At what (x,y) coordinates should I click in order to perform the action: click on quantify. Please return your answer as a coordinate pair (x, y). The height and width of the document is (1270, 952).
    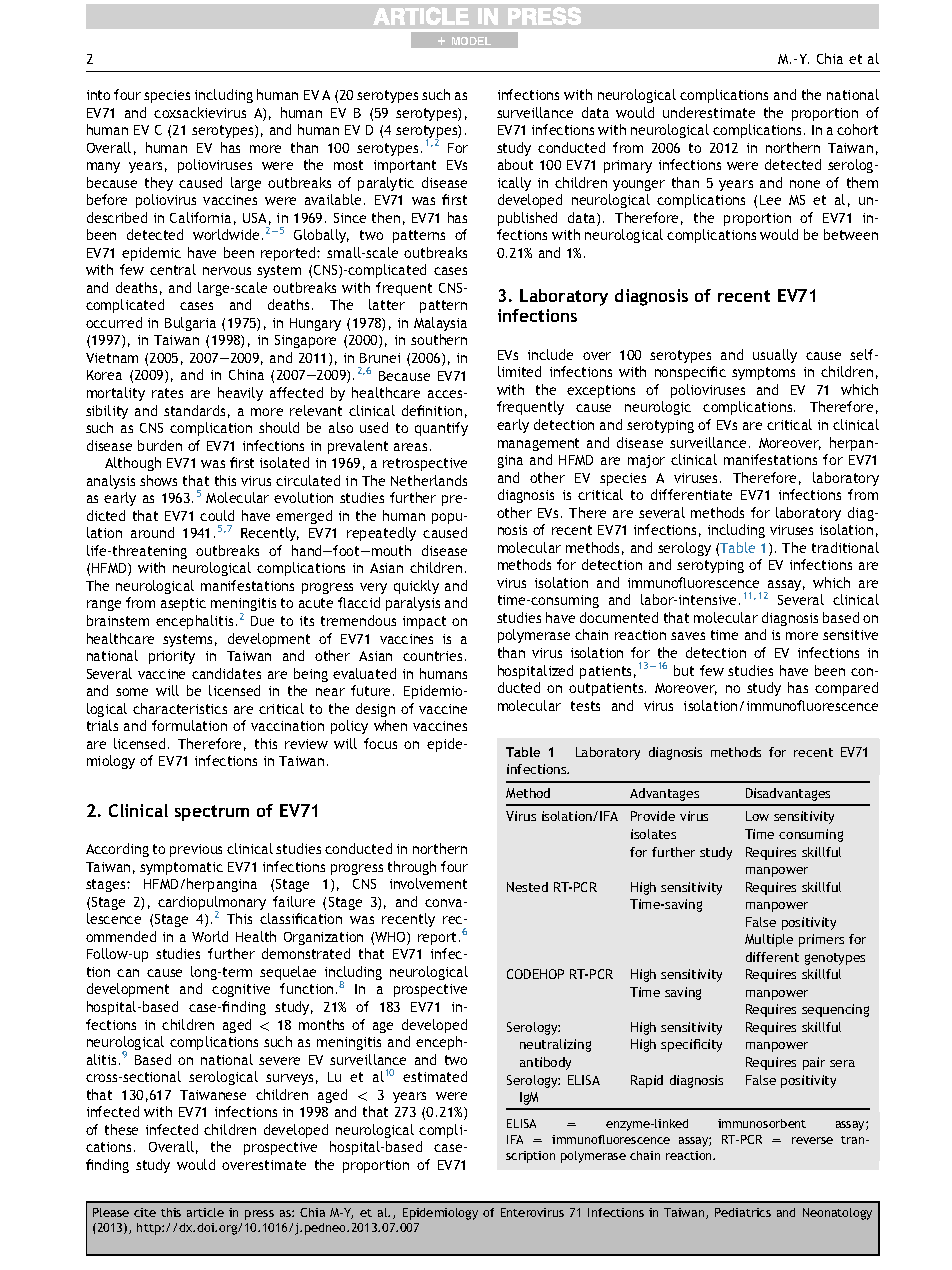
    Looking at the image, I should click on (441, 429).
